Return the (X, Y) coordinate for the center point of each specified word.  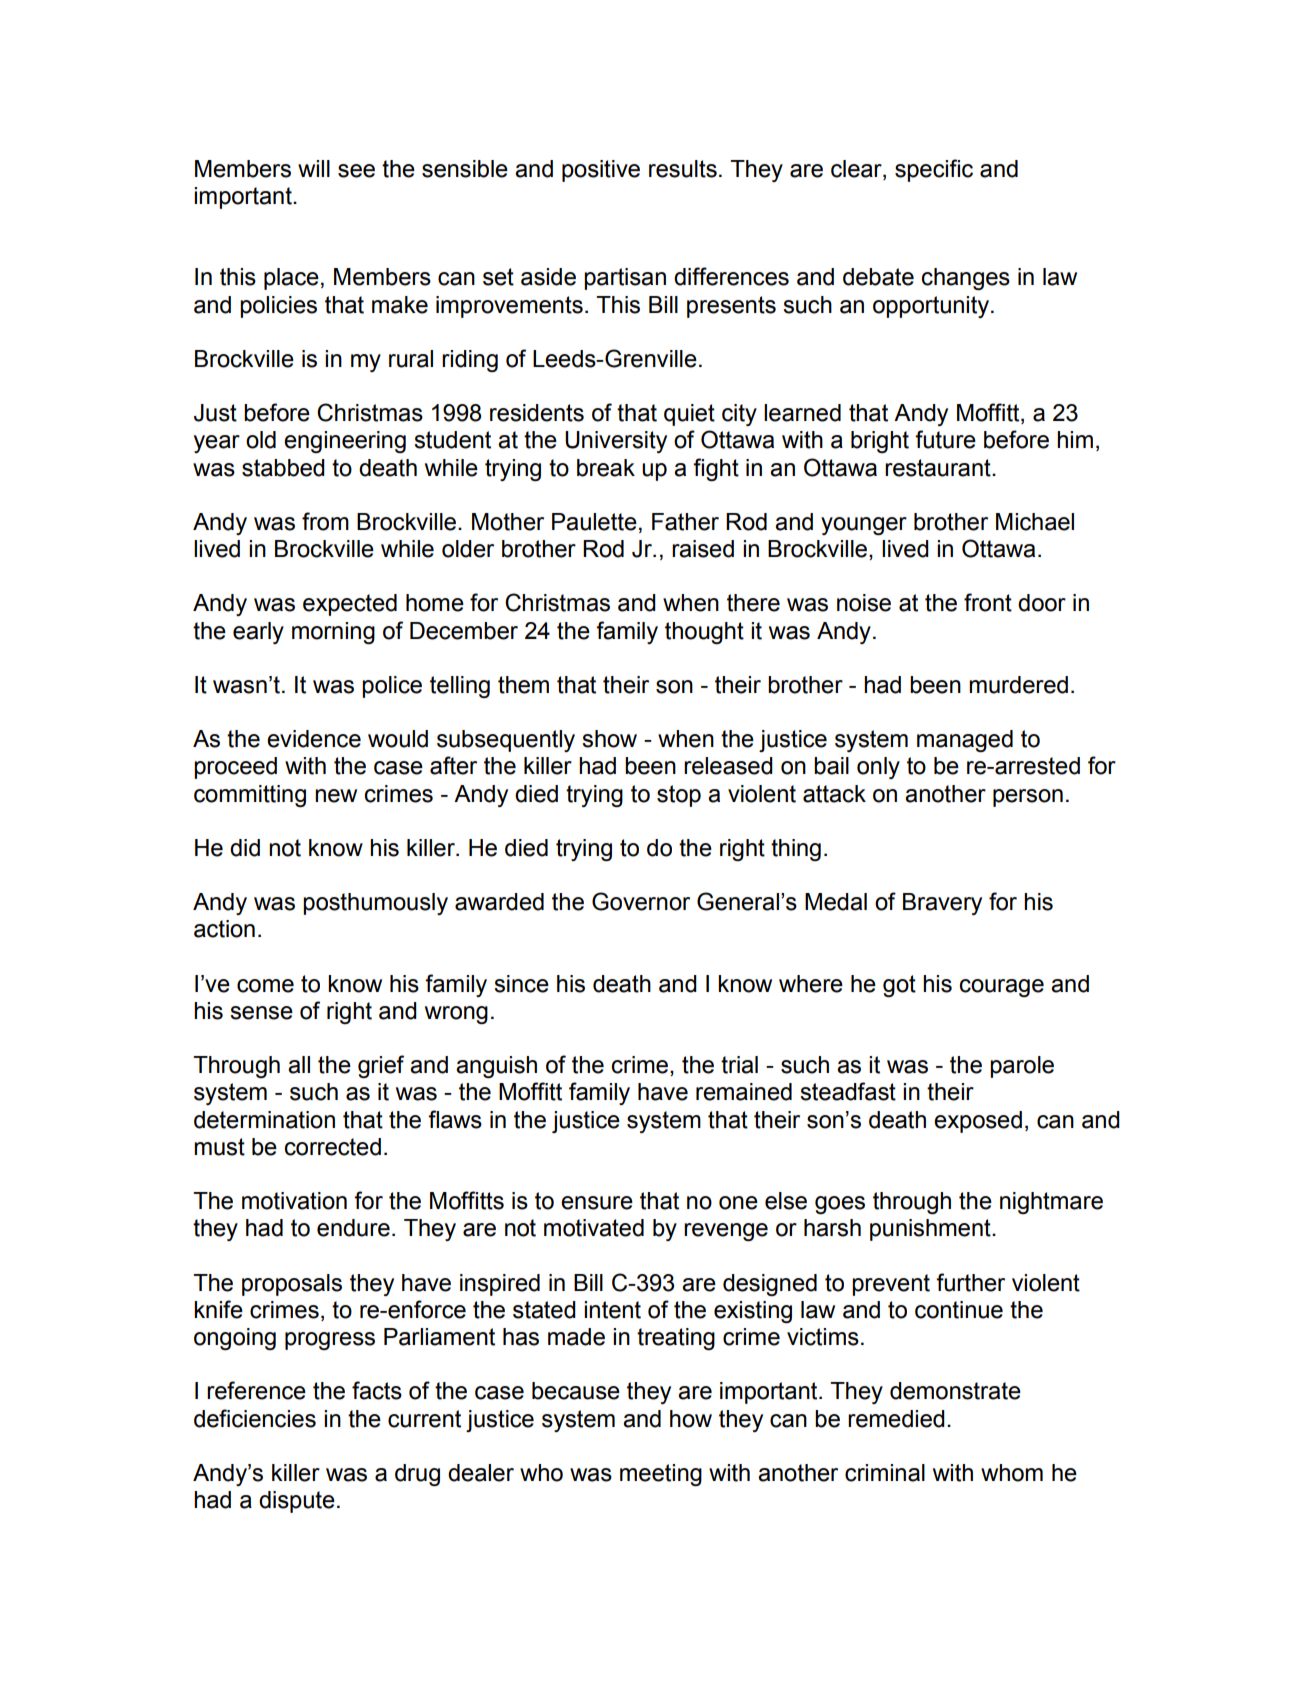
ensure (597, 1203)
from (325, 521)
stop (679, 796)
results (683, 169)
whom (1012, 1473)
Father (685, 522)
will (314, 168)
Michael (1035, 522)
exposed (978, 1122)
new (336, 796)
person (1028, 798)
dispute (297, 1502)
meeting (661, 1475)
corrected (333, 1147)
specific (934, 170)
